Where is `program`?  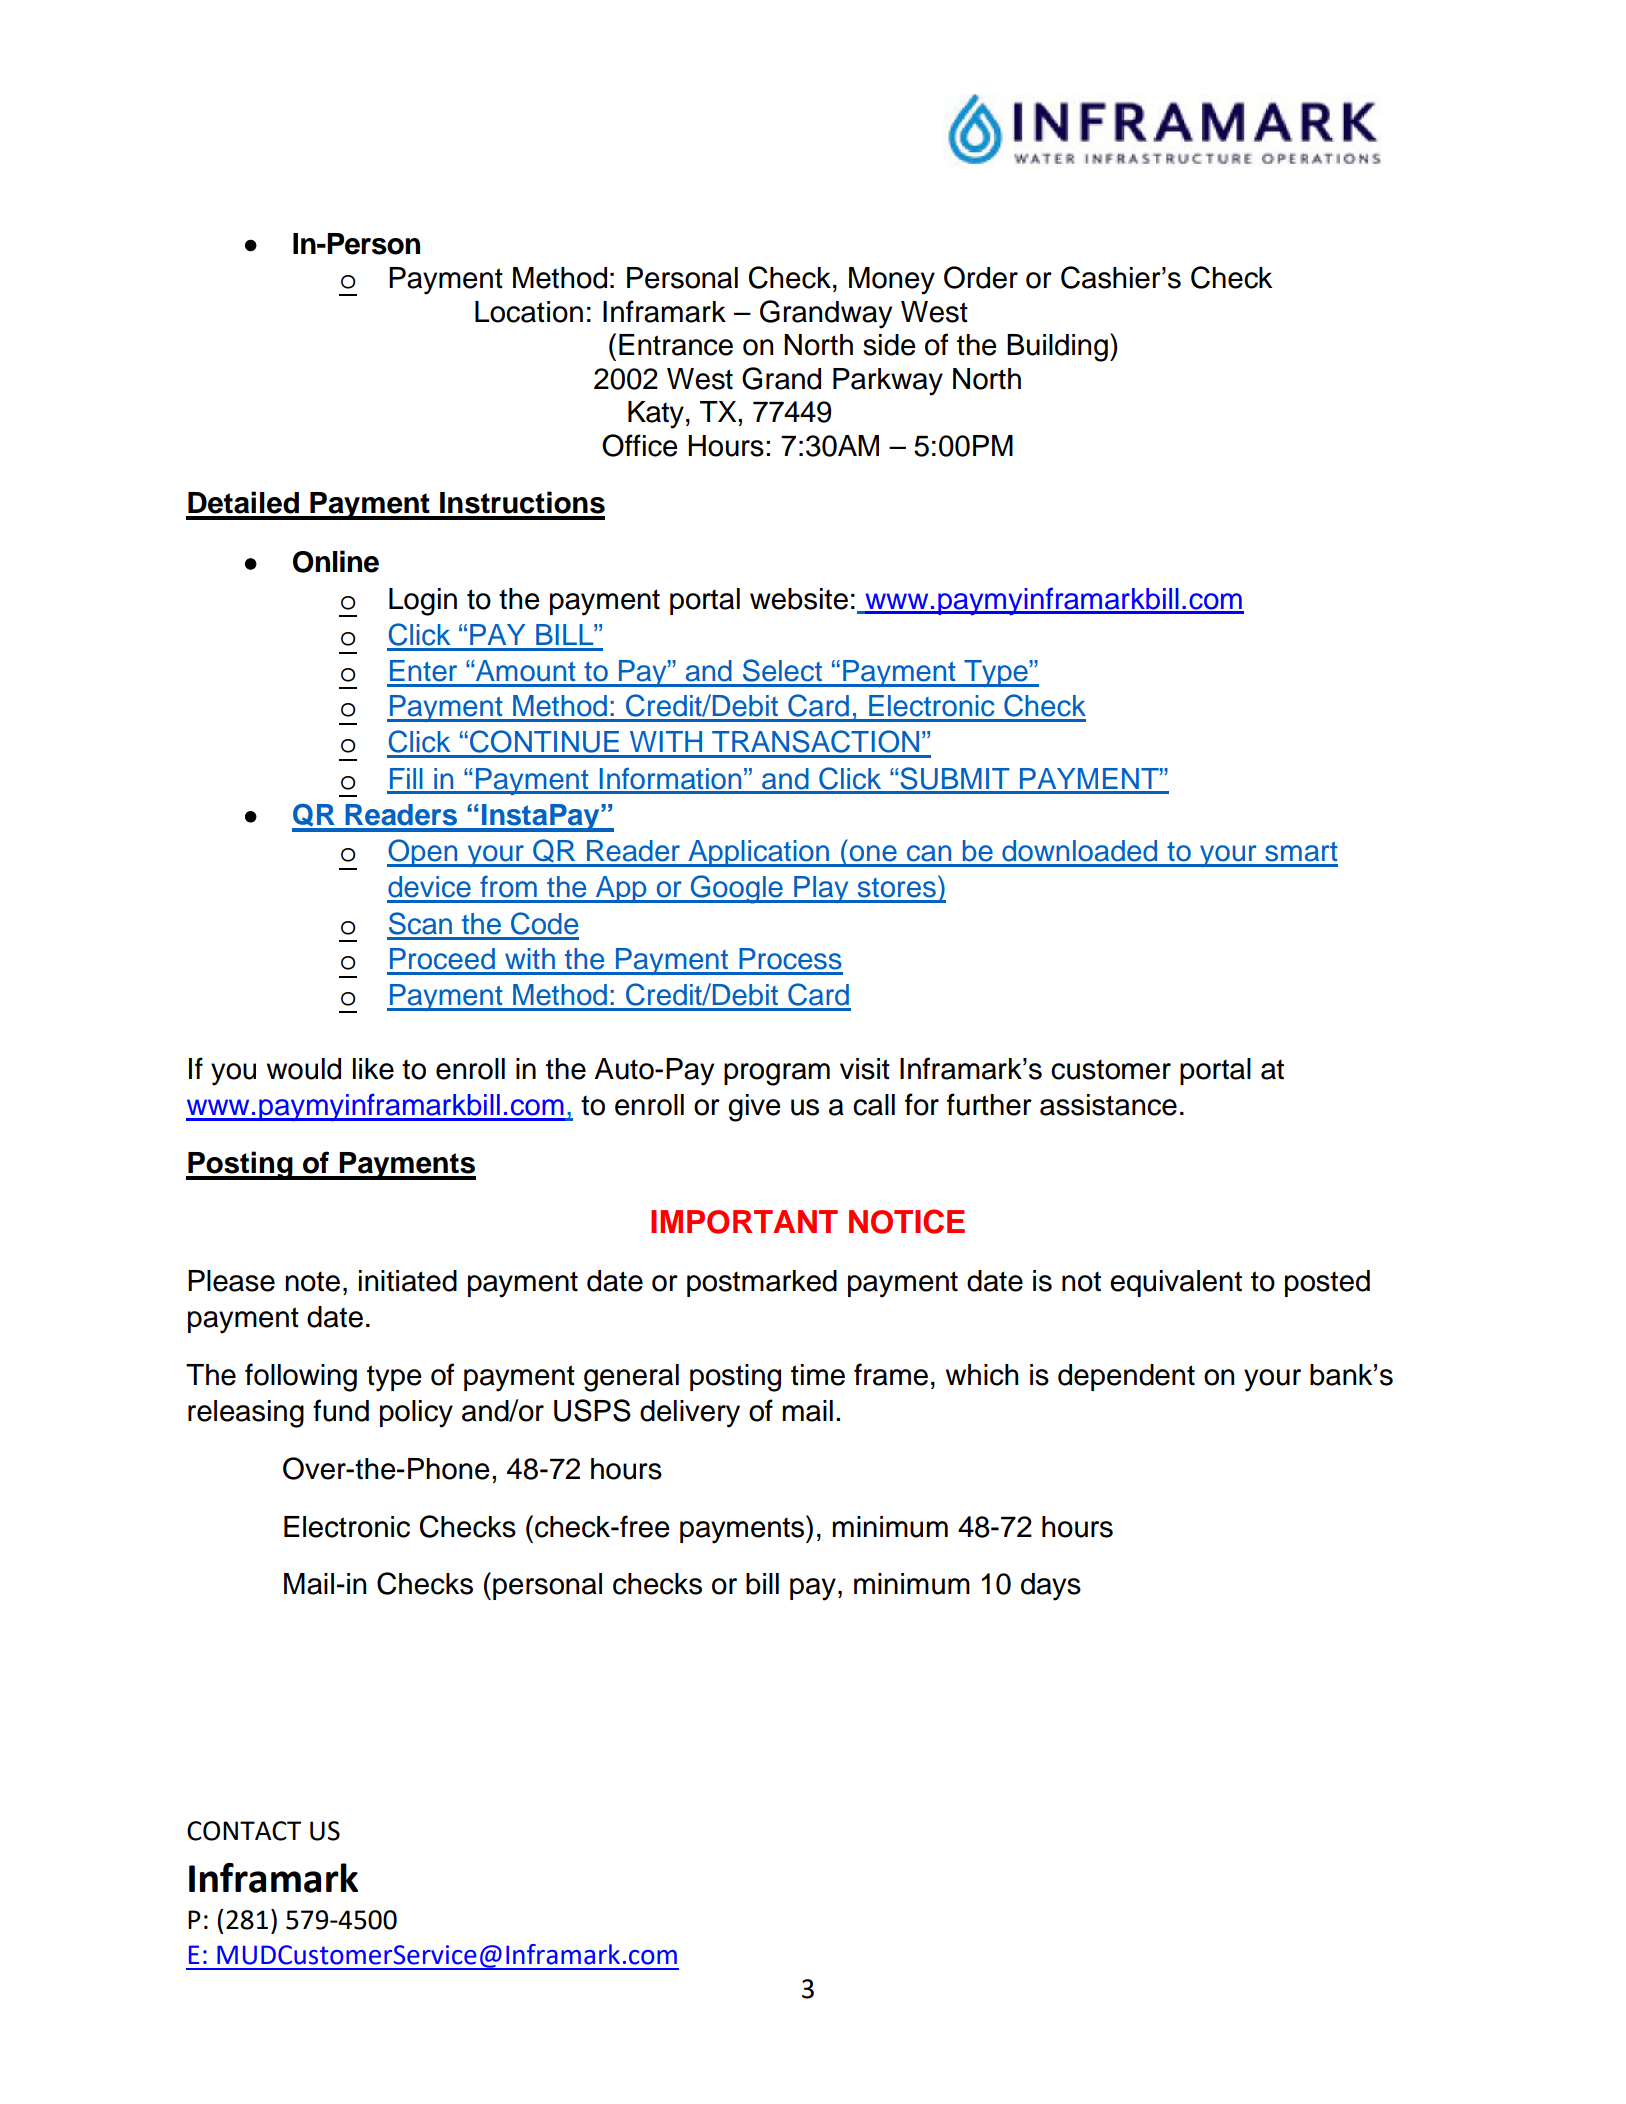
program is located at coordinates (777, 1074).
